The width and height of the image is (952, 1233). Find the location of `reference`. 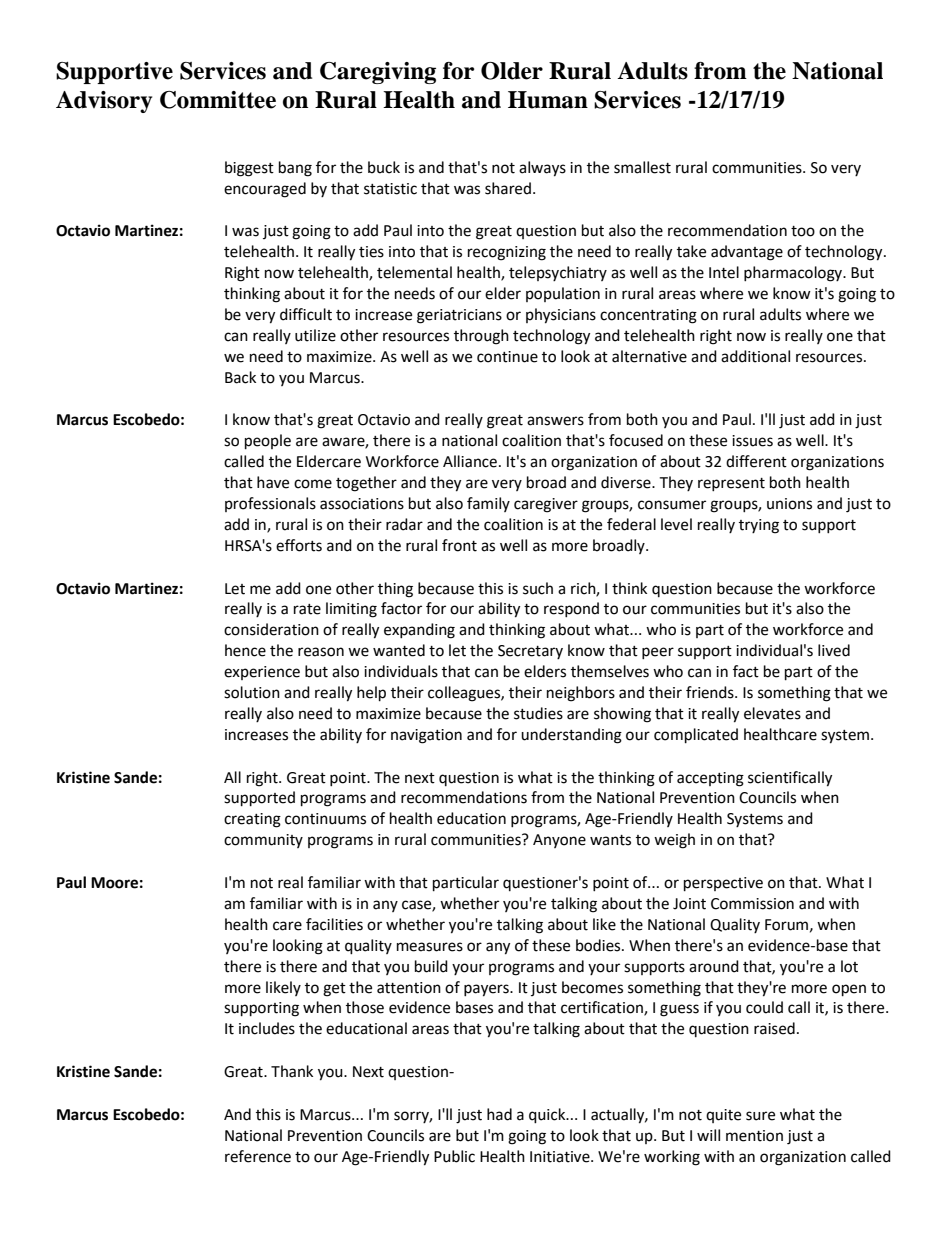

reference is located at coordinates (258, 1156).
